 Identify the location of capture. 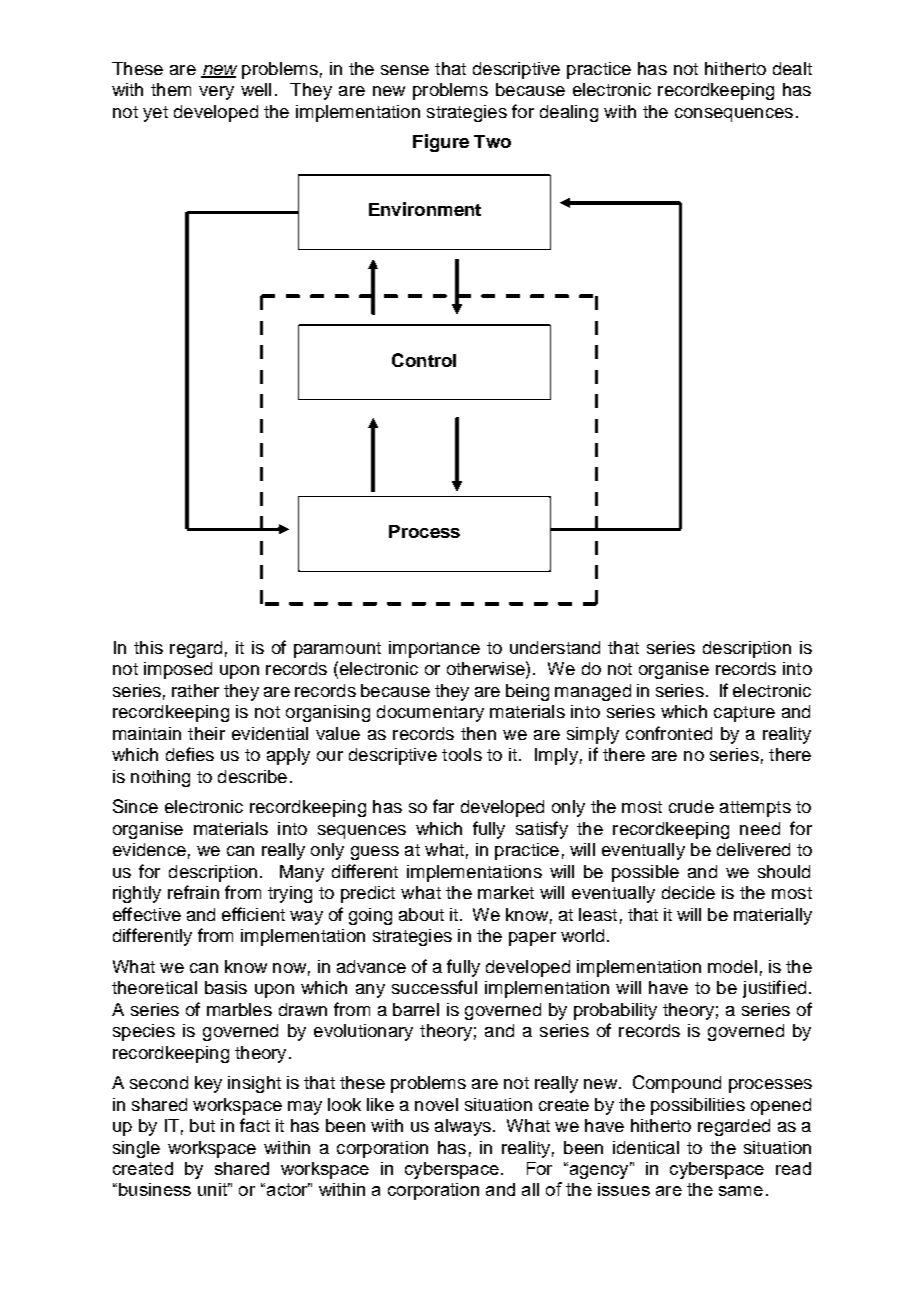
(744, 714).
